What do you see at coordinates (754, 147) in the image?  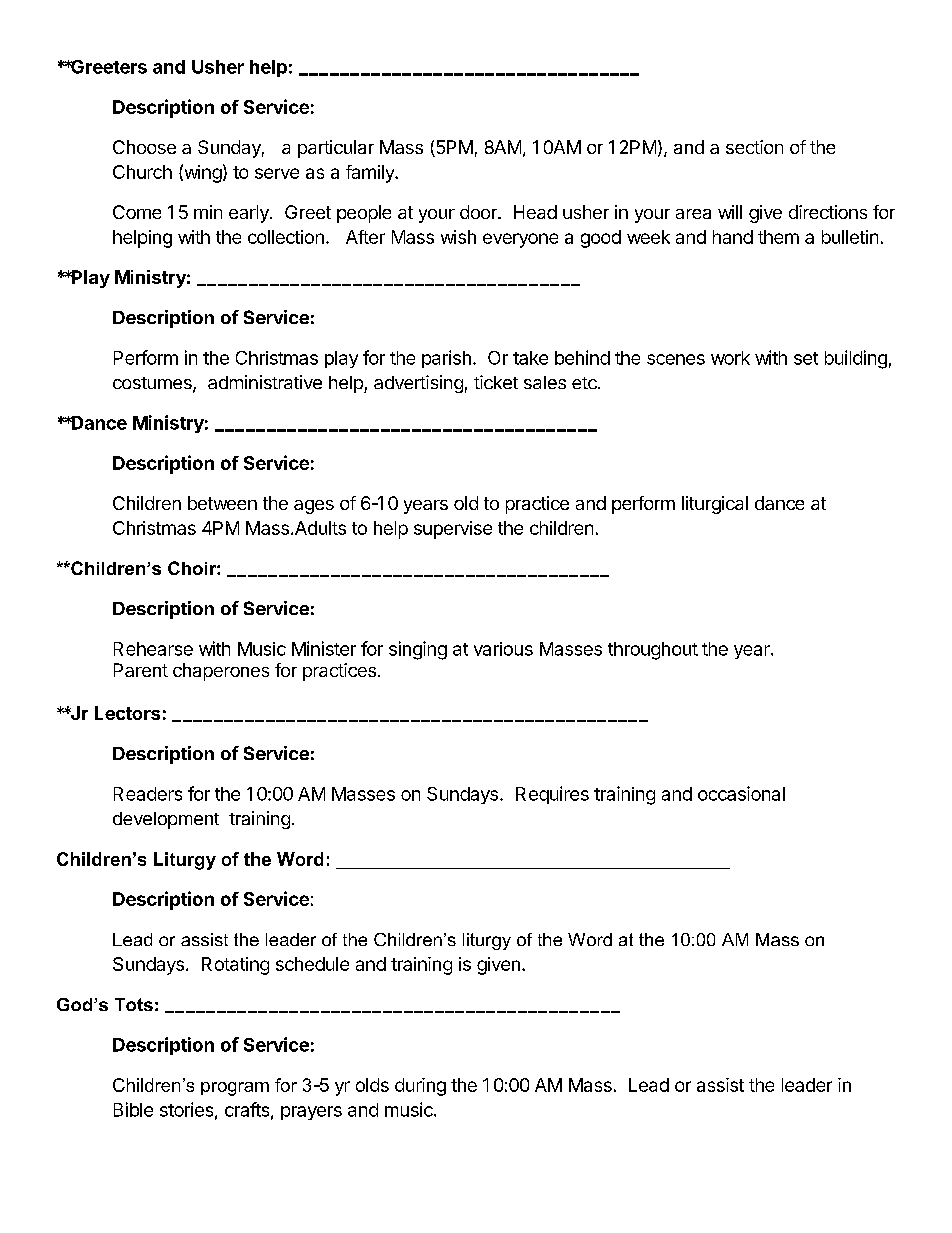 I see `section` at bounding box center [754, 147].
